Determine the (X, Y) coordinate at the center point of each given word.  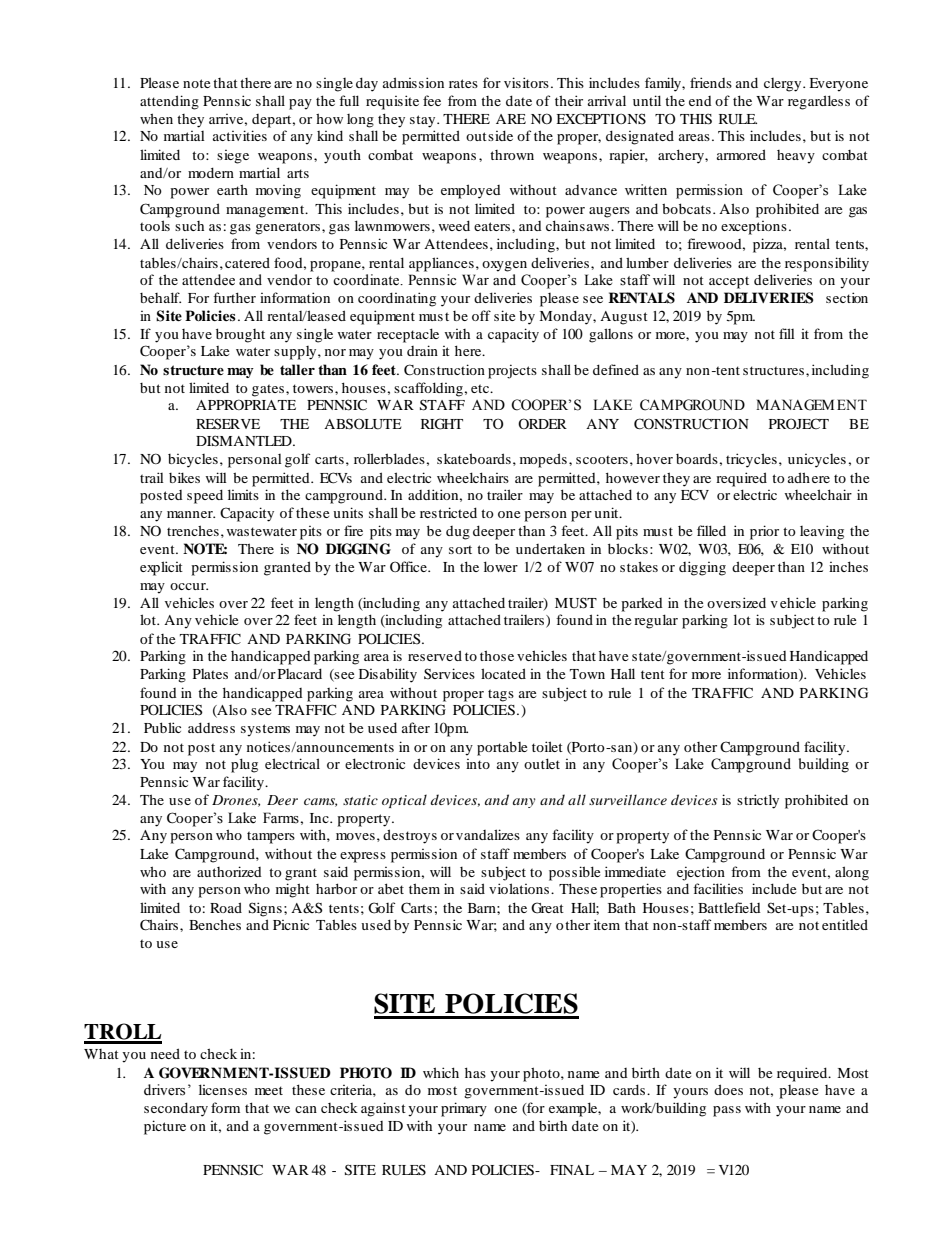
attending (169, 102)
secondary (176, 1109)
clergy (784, 85)
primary (464, 1109)
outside (489, 135)
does (728, 1089)
